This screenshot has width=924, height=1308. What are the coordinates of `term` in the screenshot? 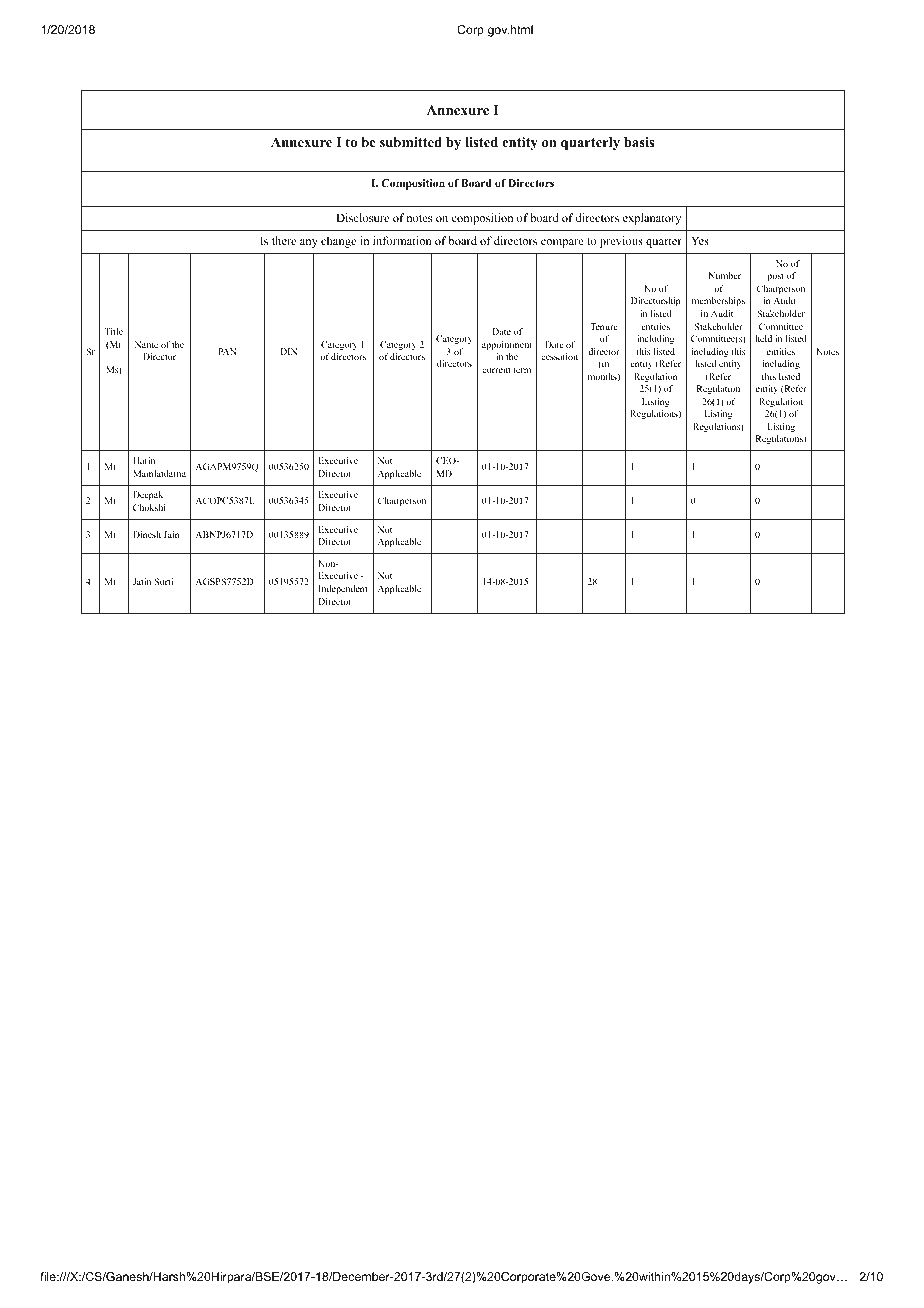 It's located at (522, 370).
